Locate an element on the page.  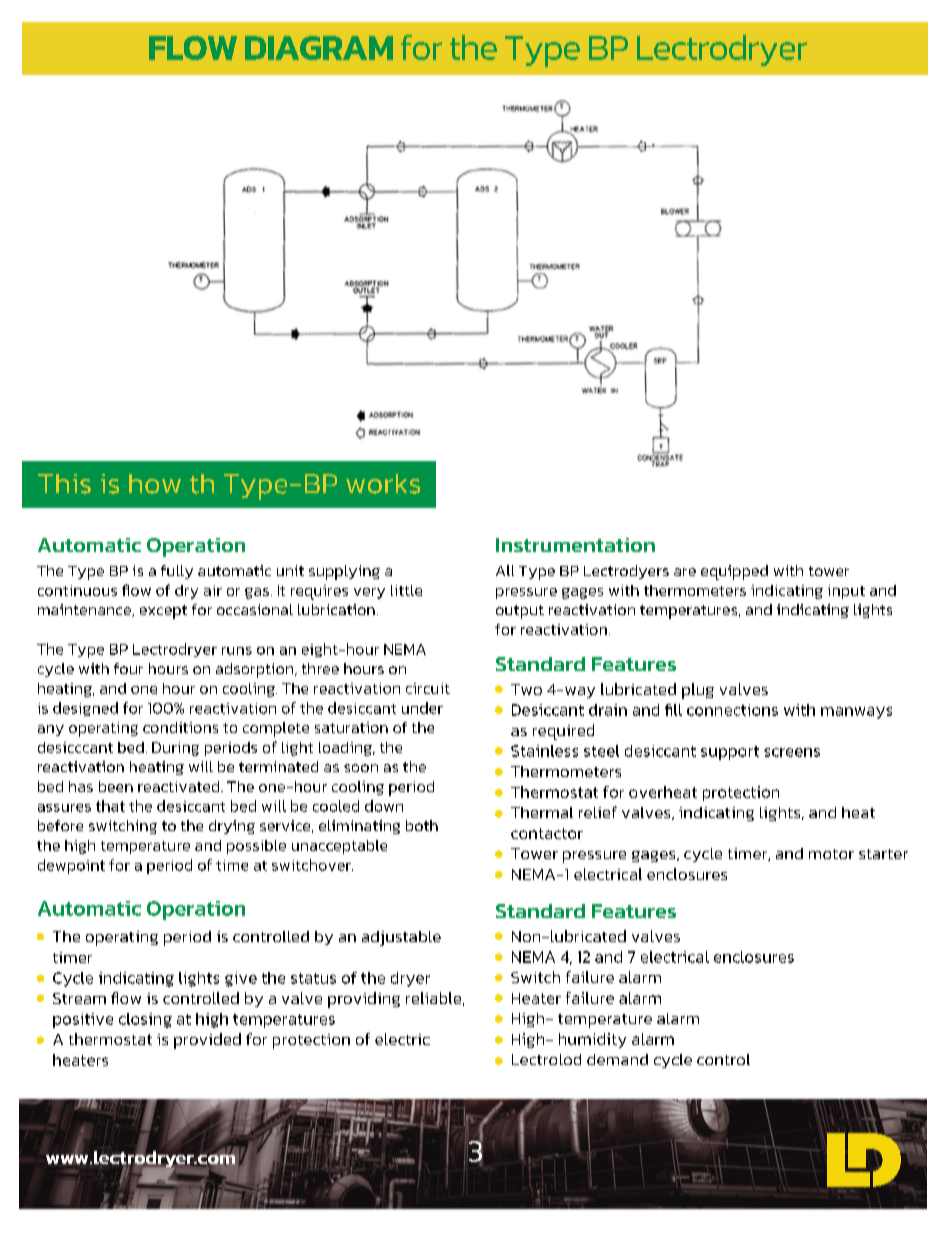
how is located at coordinates (155, 484).
